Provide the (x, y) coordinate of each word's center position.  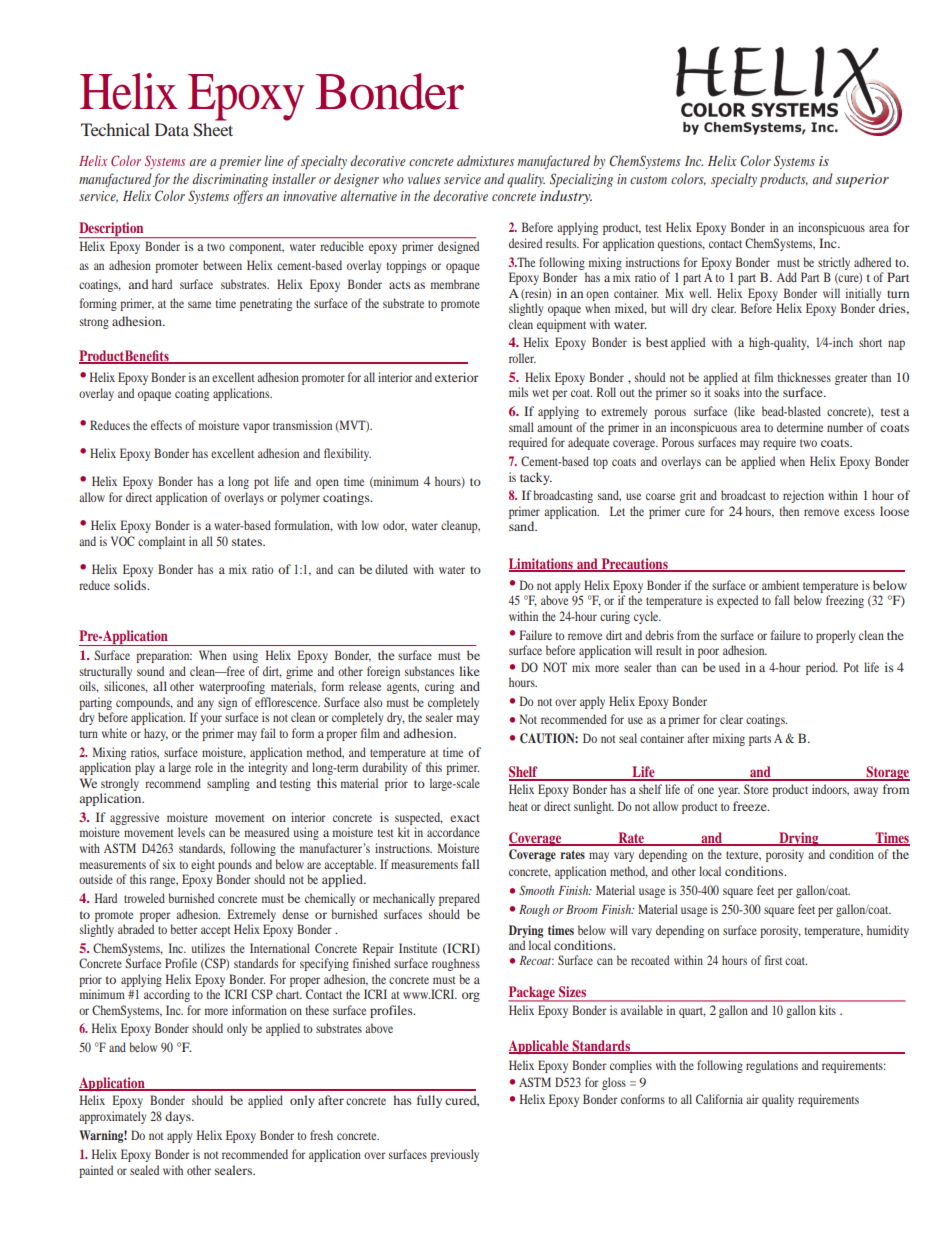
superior (862, 181)
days (179, 1117)
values (424, 178)
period (822, 668)
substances (429, 671)
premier (240, 163)
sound (150, 671)
